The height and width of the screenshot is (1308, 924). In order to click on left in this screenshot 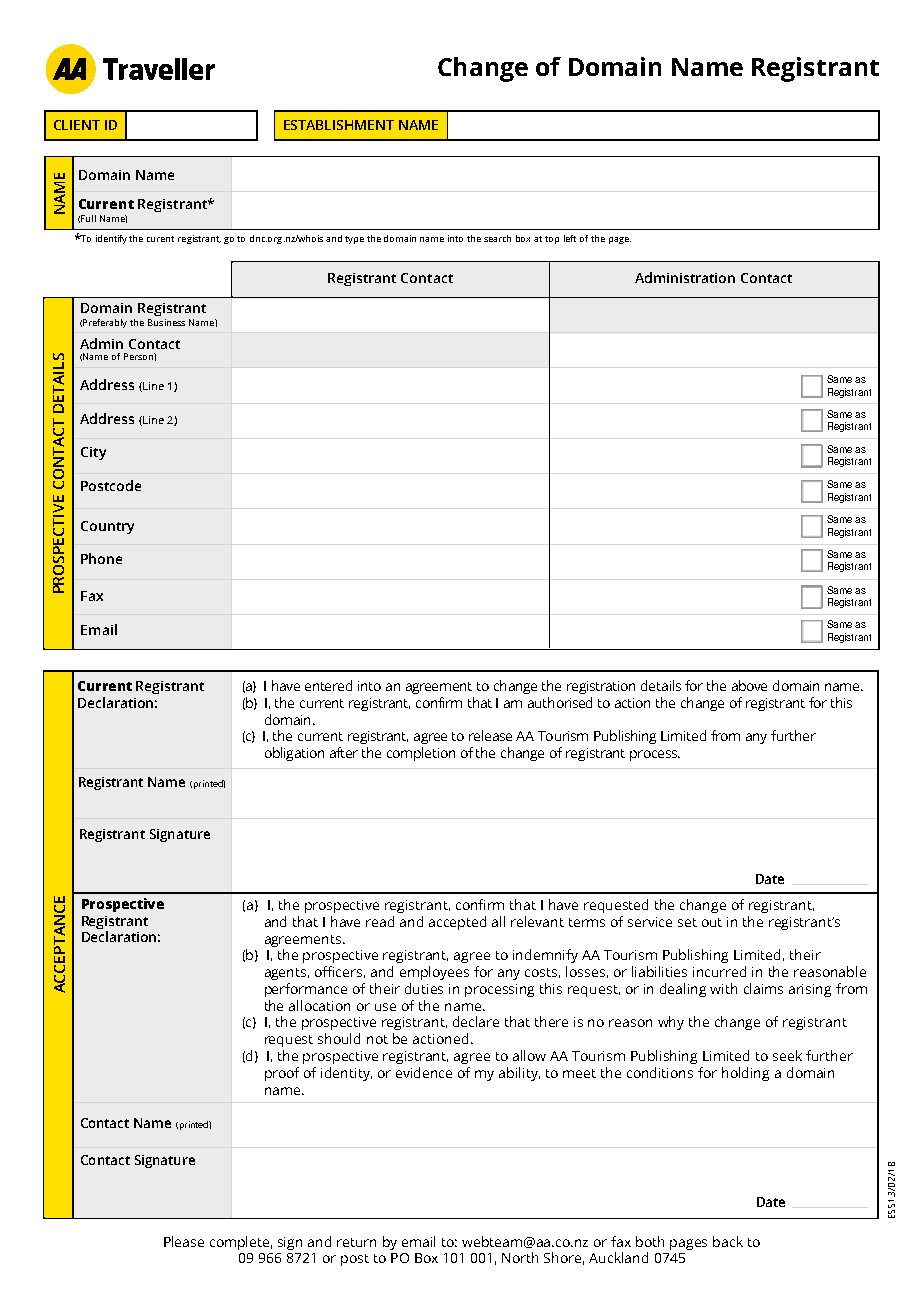, I will do `click(570, 238)`.
